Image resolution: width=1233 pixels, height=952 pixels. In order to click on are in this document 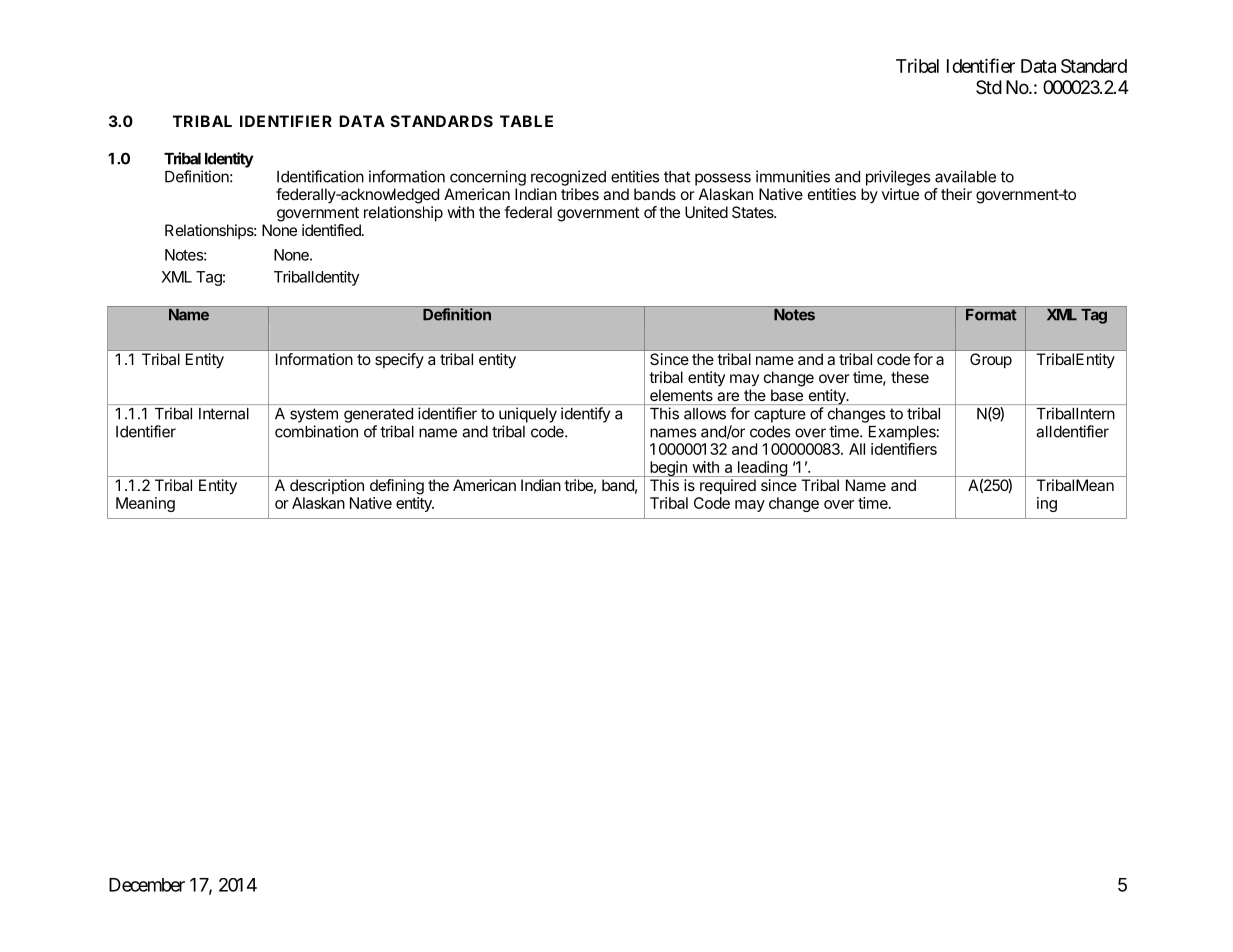, I will do `click(728, 396)`.
